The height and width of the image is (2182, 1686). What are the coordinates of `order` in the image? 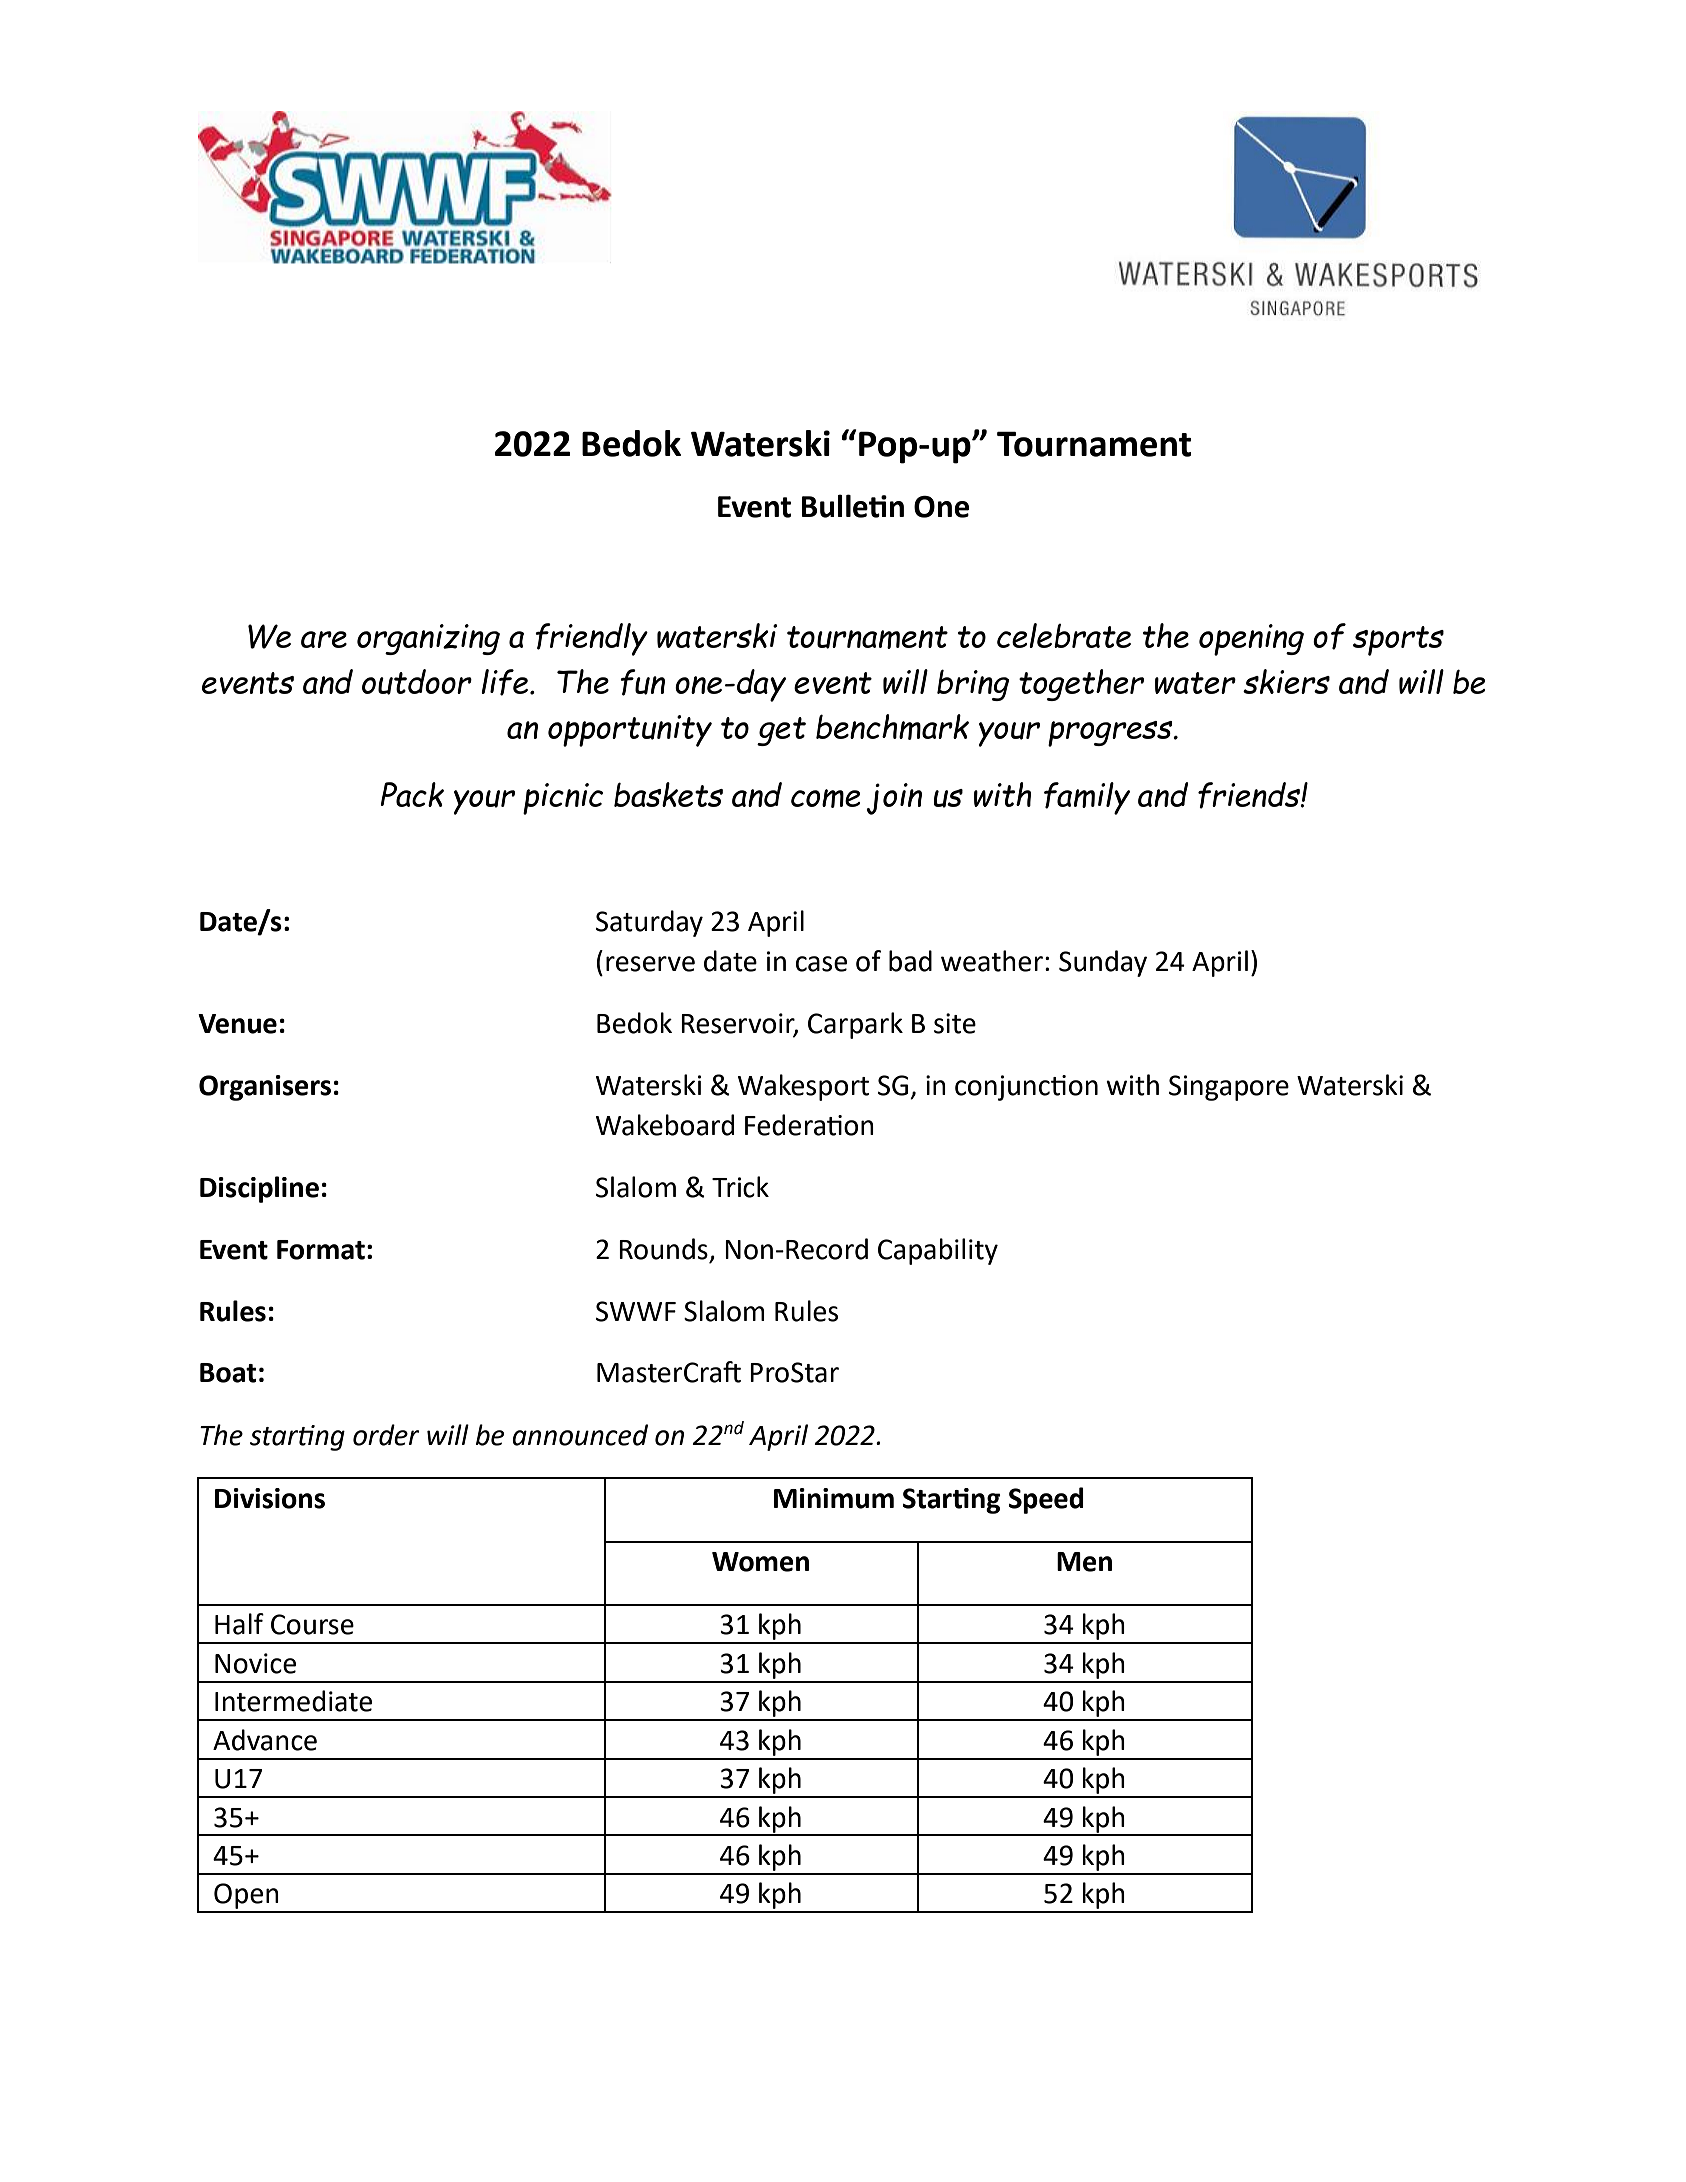 It's located at (386, 1435).
